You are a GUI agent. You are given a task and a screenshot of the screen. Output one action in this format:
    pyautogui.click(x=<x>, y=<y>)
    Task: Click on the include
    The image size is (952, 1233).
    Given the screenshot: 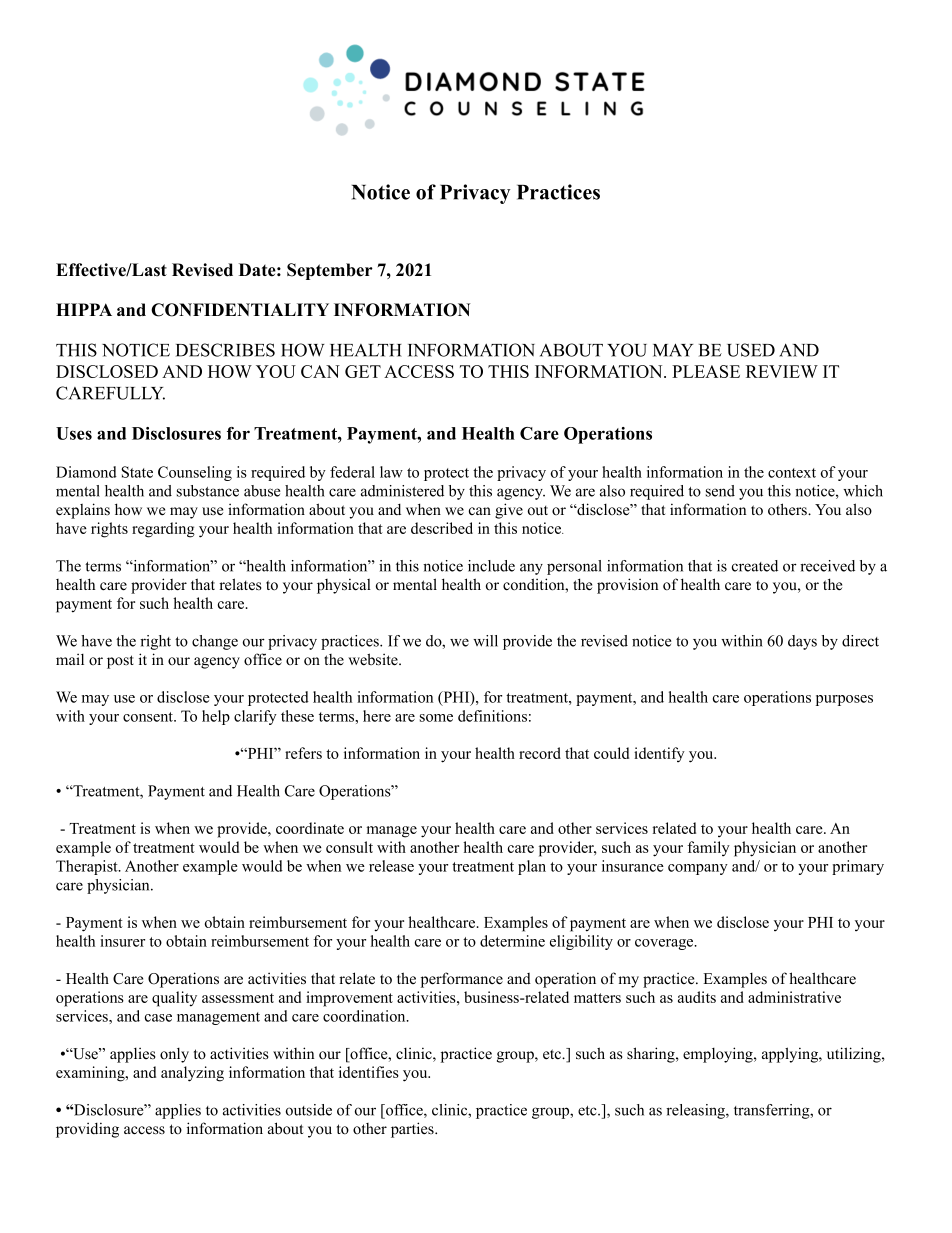 What is the action you would take?
    pyautogui.click(x=491, y=566)
